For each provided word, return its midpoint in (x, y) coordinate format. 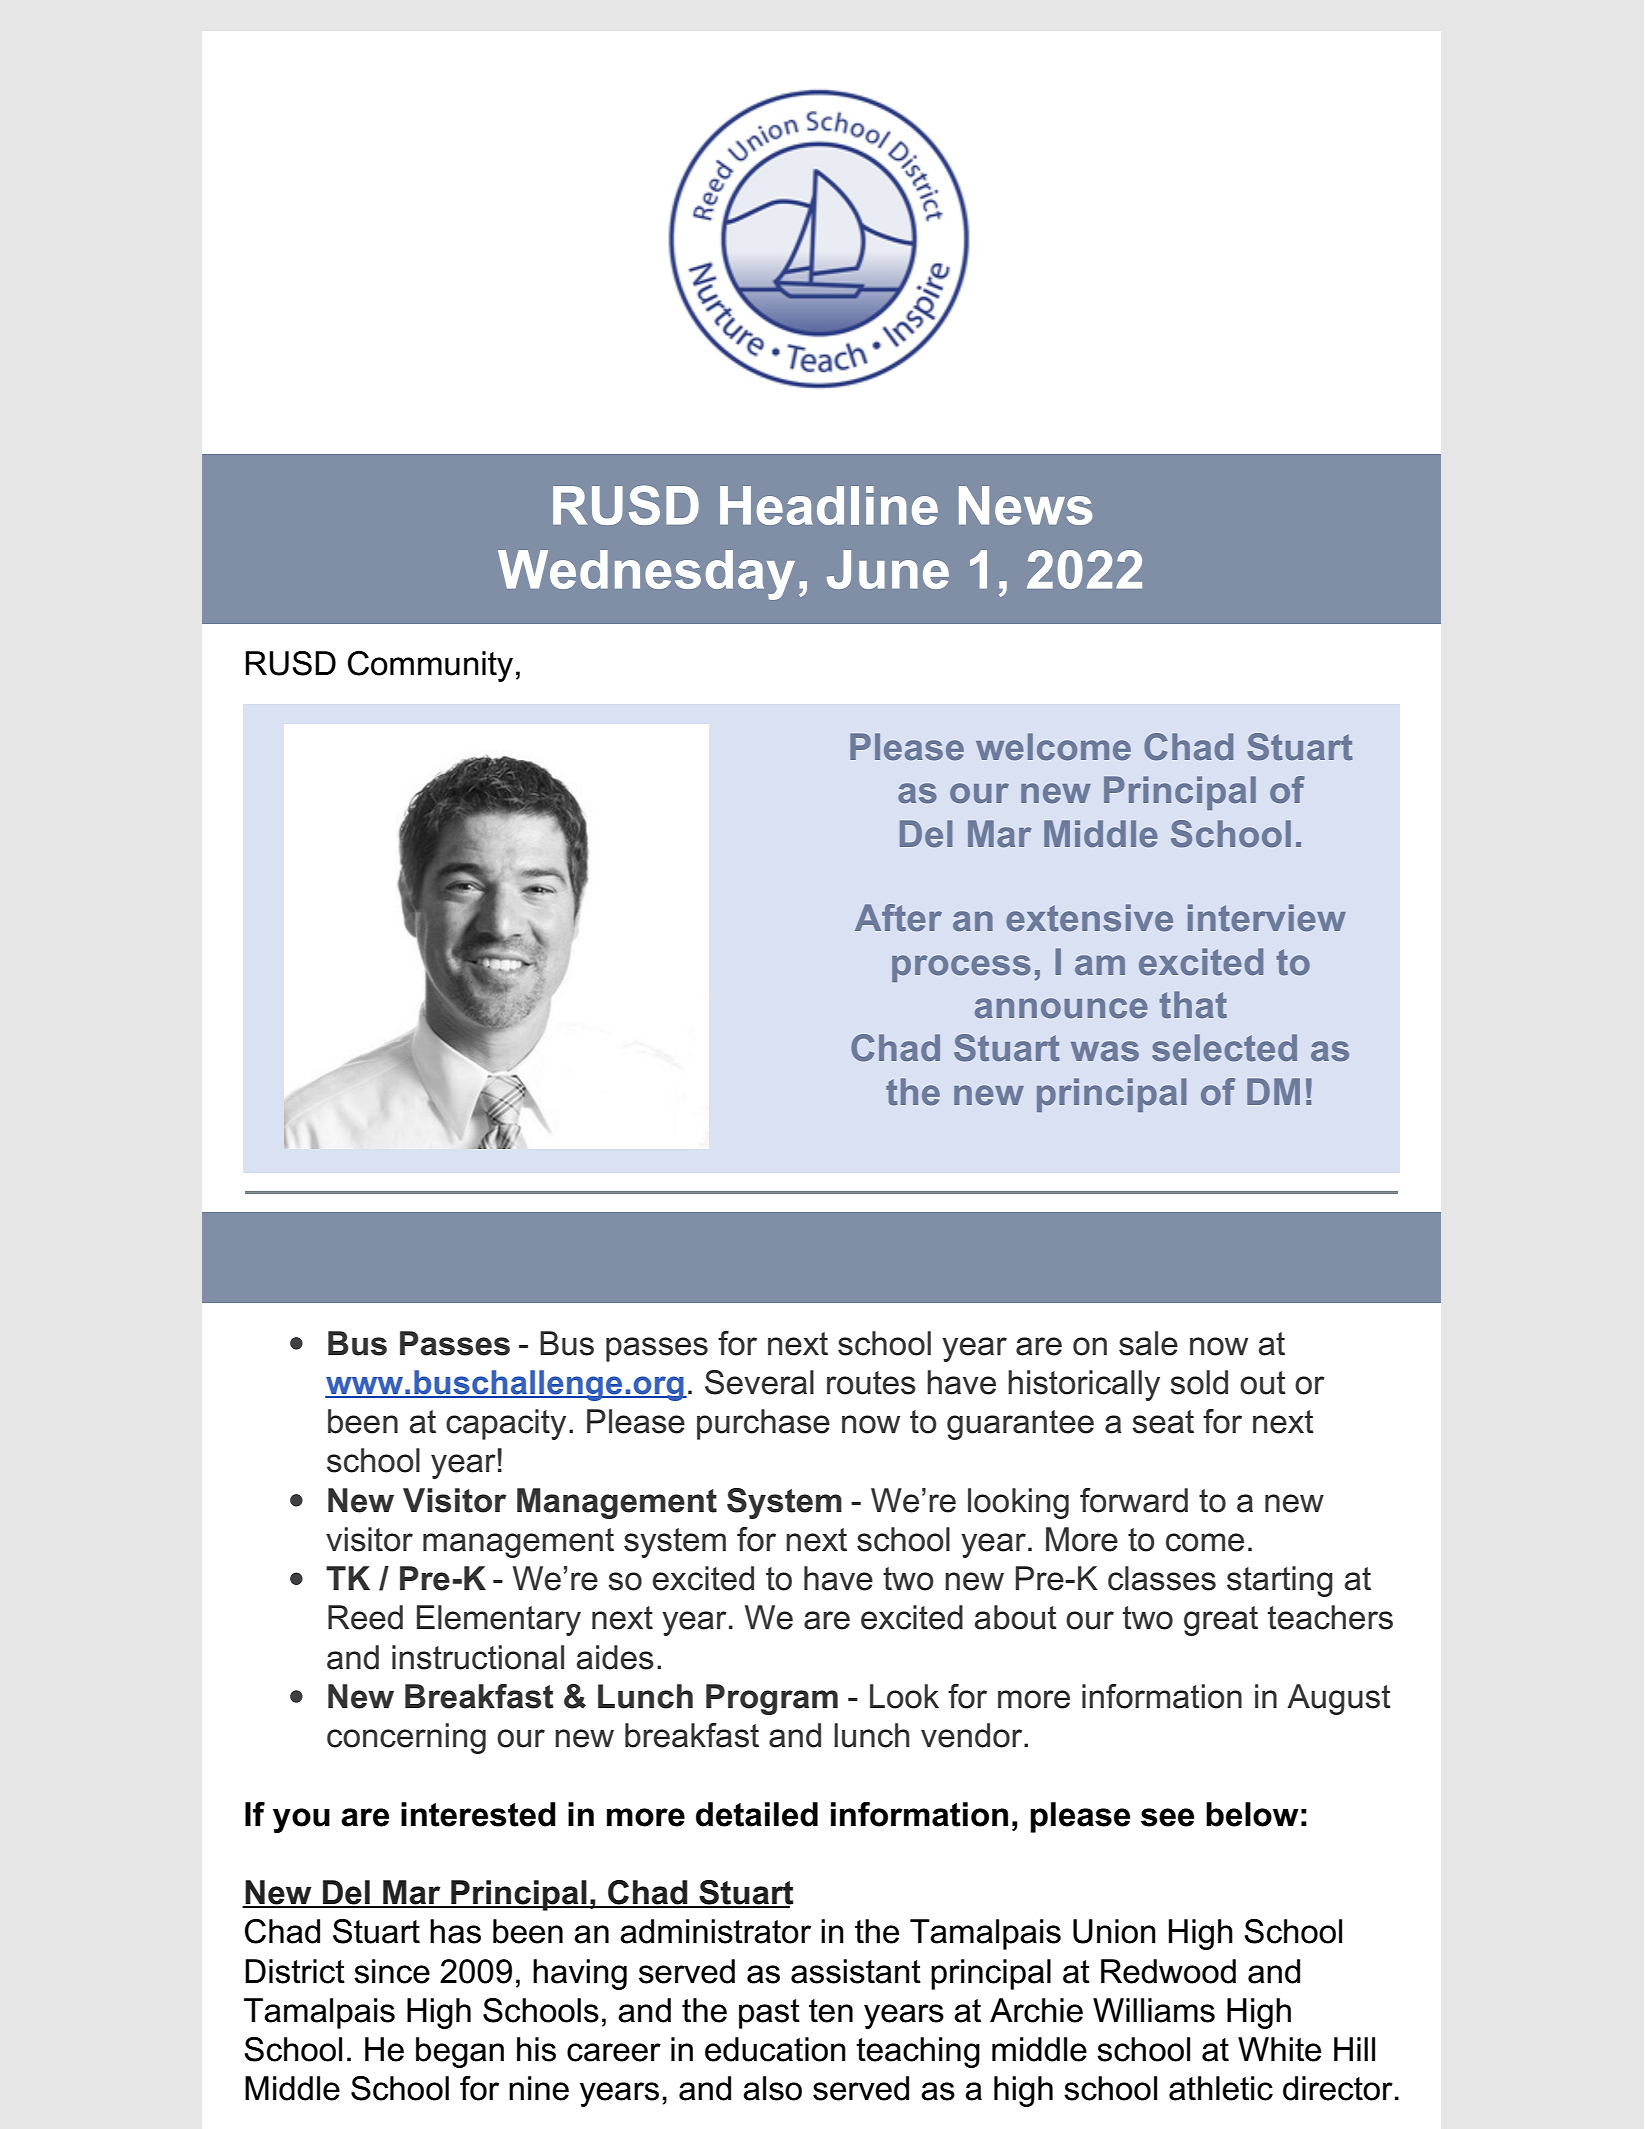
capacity (506, 1424)
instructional (478, 1657)
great (1221, 1621)
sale (1148, 1343)
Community (430, 666)
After (898, 917)
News (1025, 505)
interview (1267, 917)
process (961, 968)
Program (772, 1699)
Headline (829, 505)
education (775, 2049)
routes (871, 1383)
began (460, 2052)
